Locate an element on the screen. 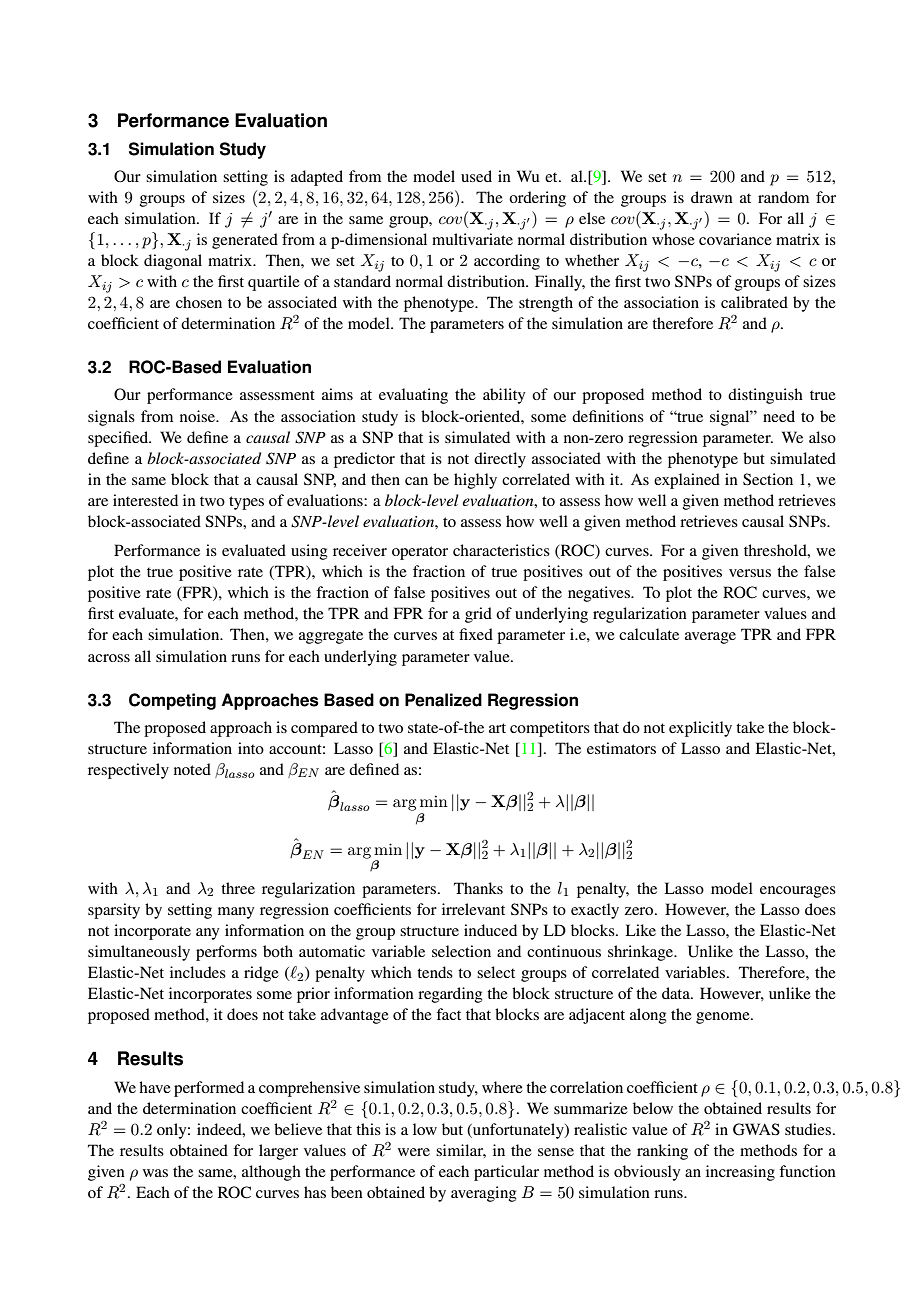  although is located at coordinates (271, 1173).
